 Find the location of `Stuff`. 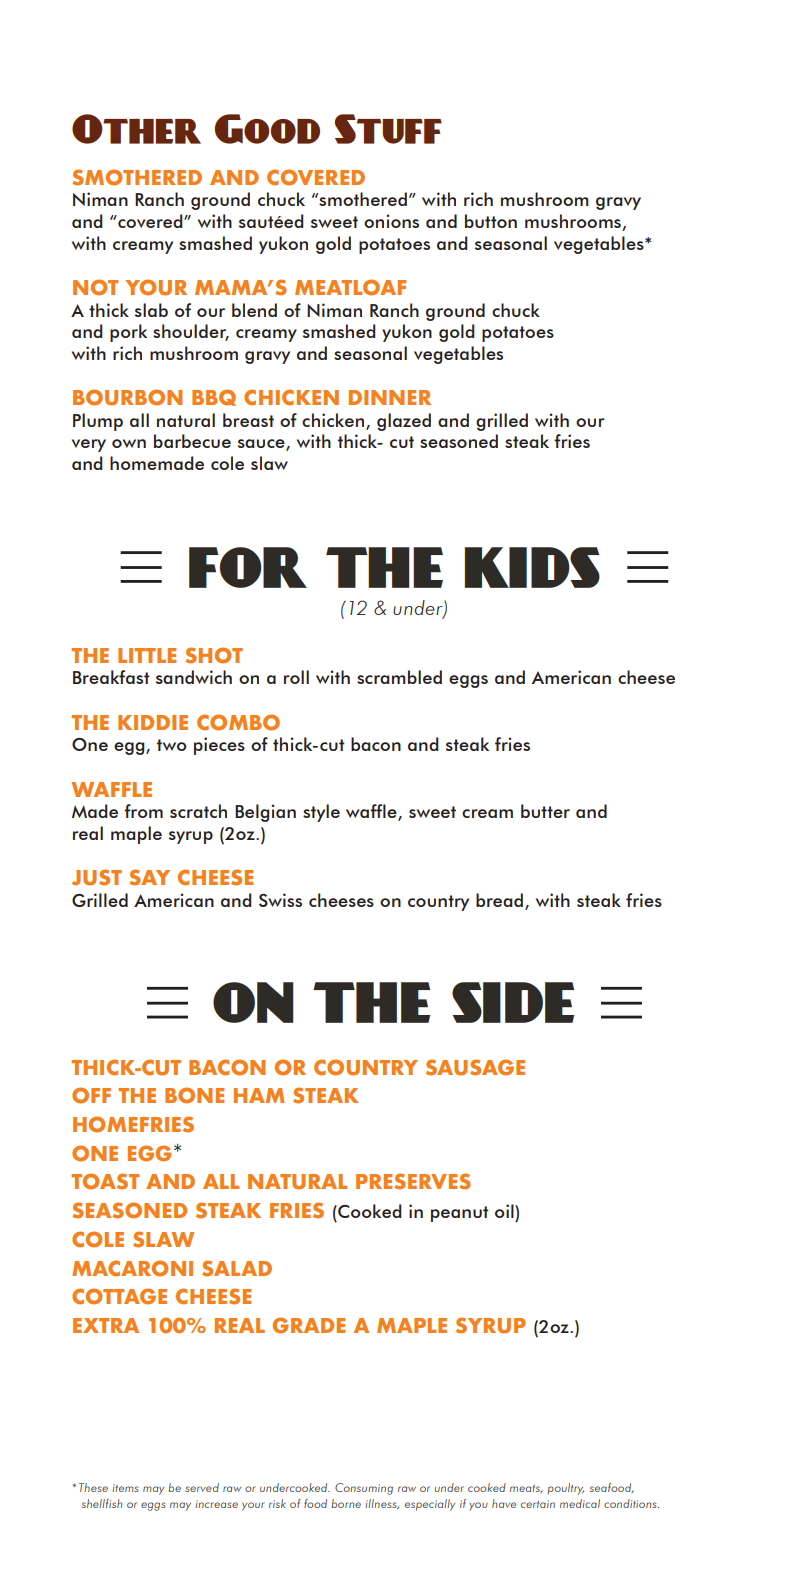

Stuff is located at coordinates (388, 129).
